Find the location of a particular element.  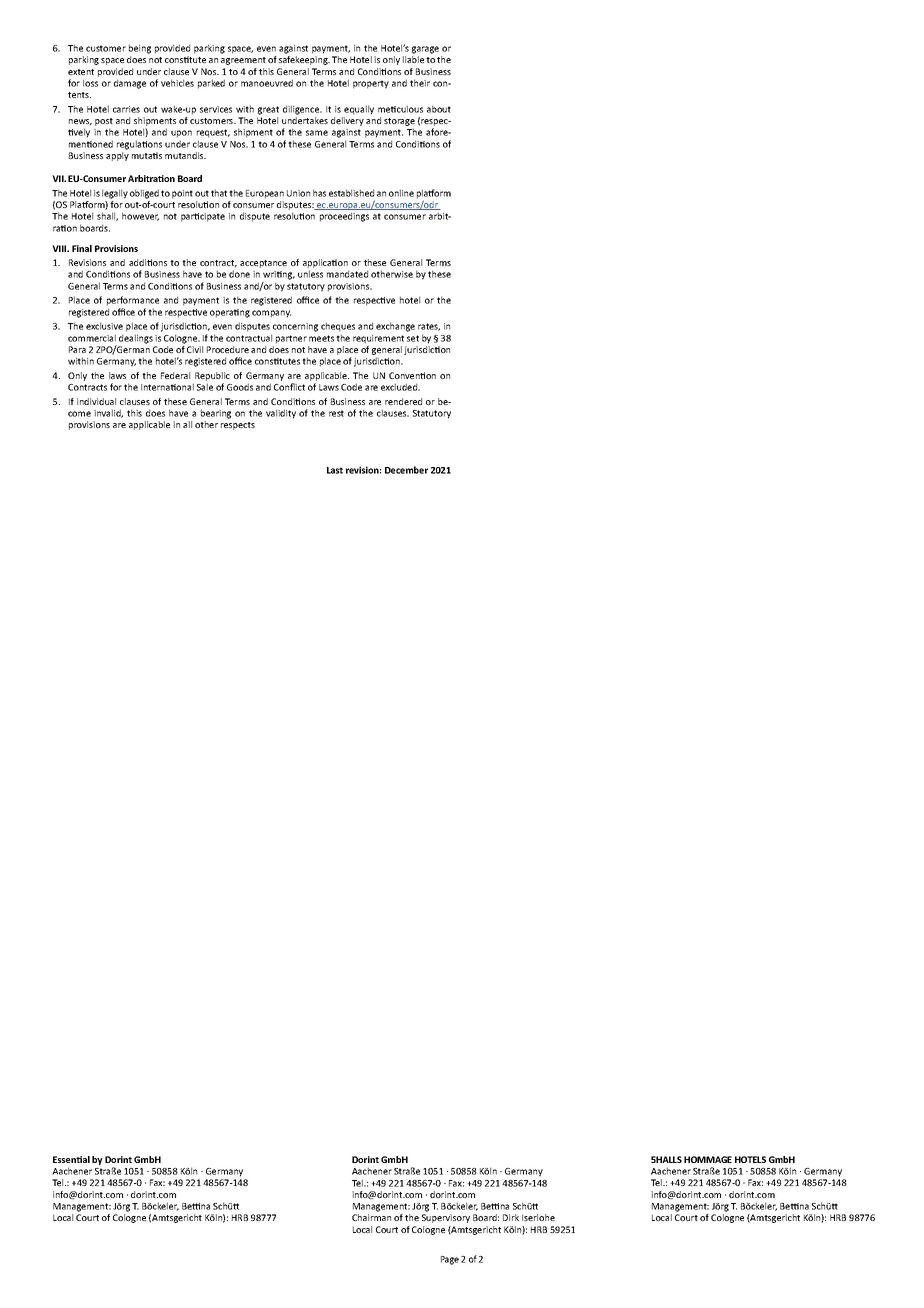

dealings is located at coordinates (136, 339).
